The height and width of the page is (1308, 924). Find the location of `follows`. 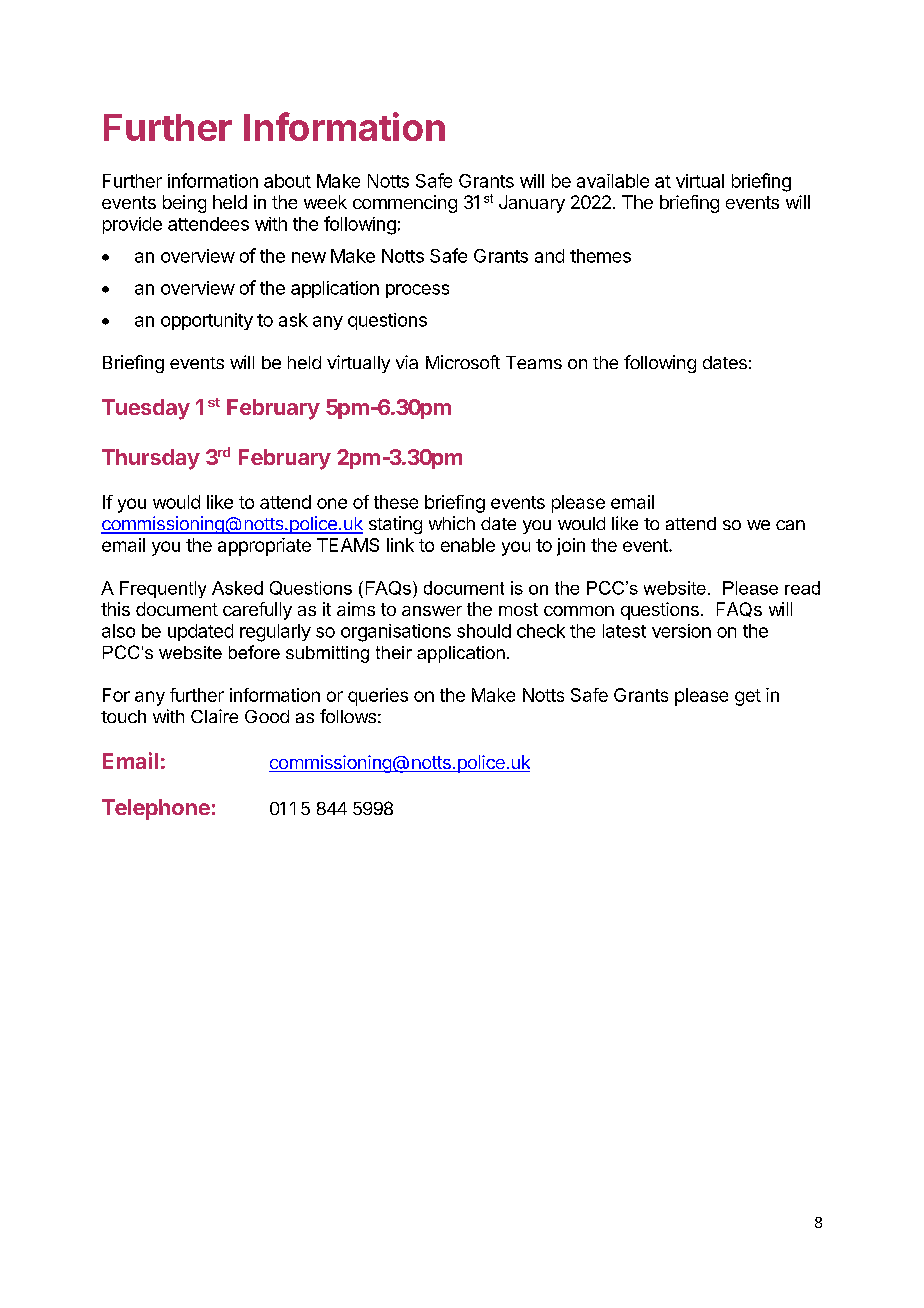

follows is located at coordinates (348, 716).
